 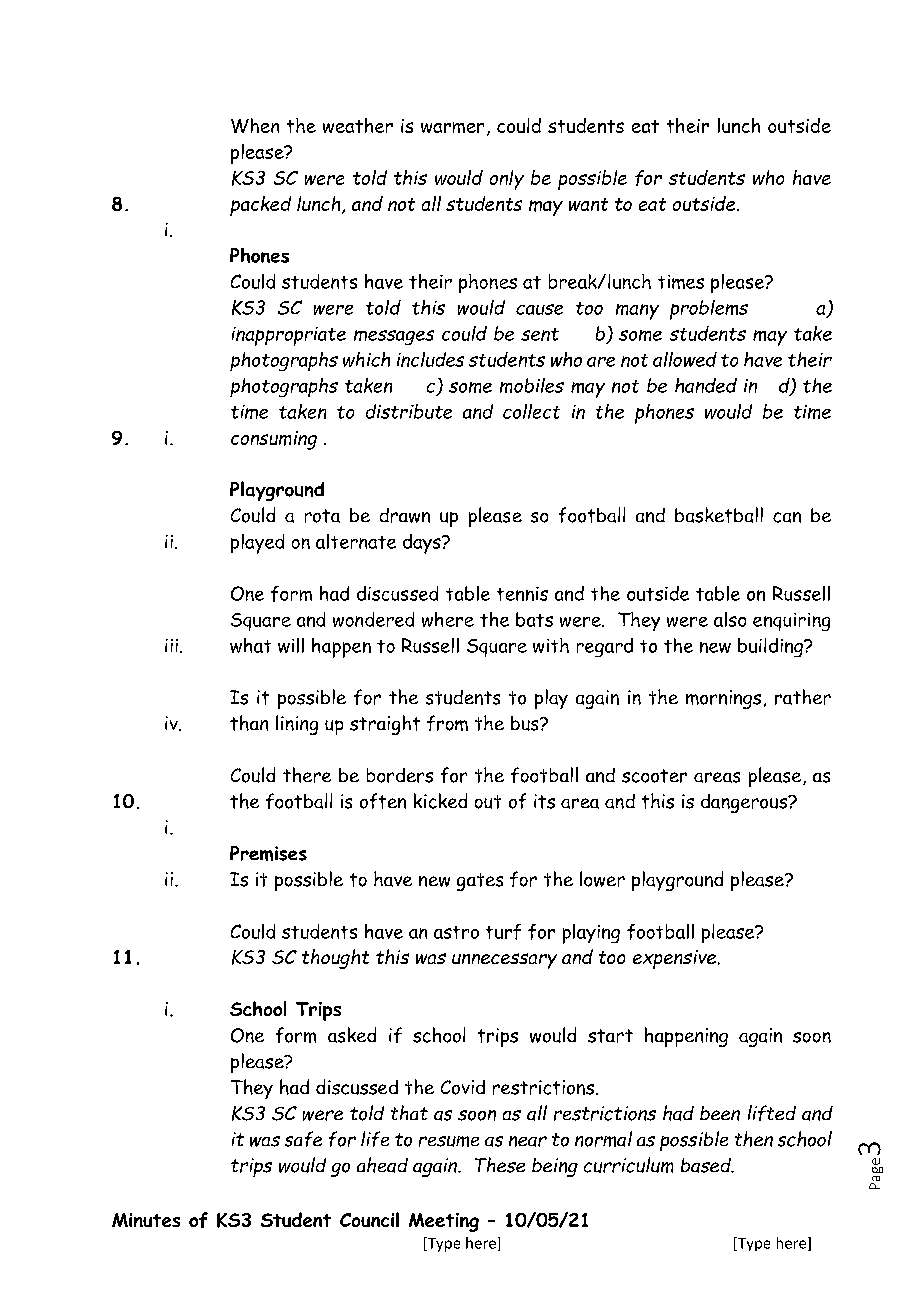 I want to click on want, so click(x=588, y=204).
